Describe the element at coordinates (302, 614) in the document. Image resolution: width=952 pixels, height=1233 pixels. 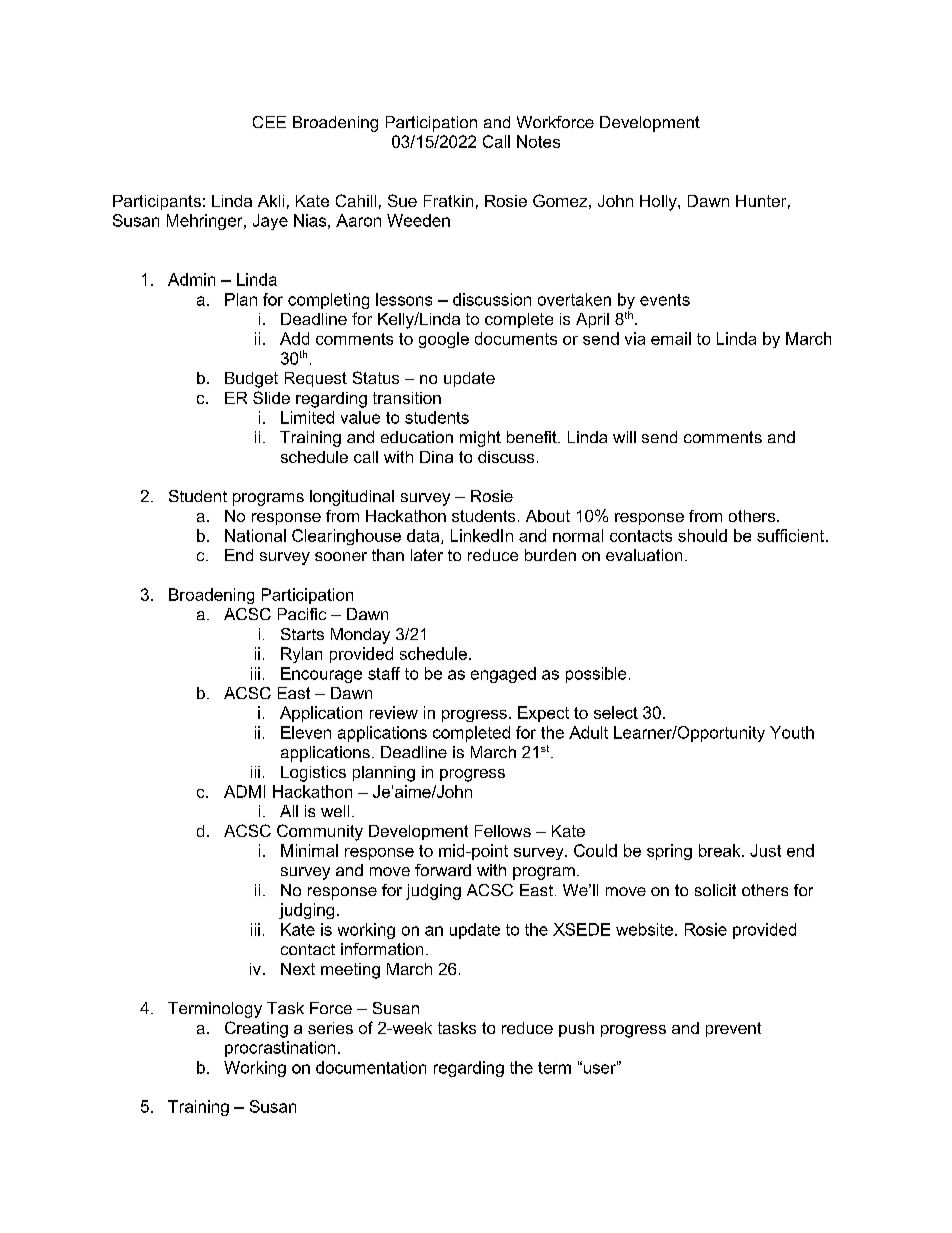
I see `Pacific` at that location.
